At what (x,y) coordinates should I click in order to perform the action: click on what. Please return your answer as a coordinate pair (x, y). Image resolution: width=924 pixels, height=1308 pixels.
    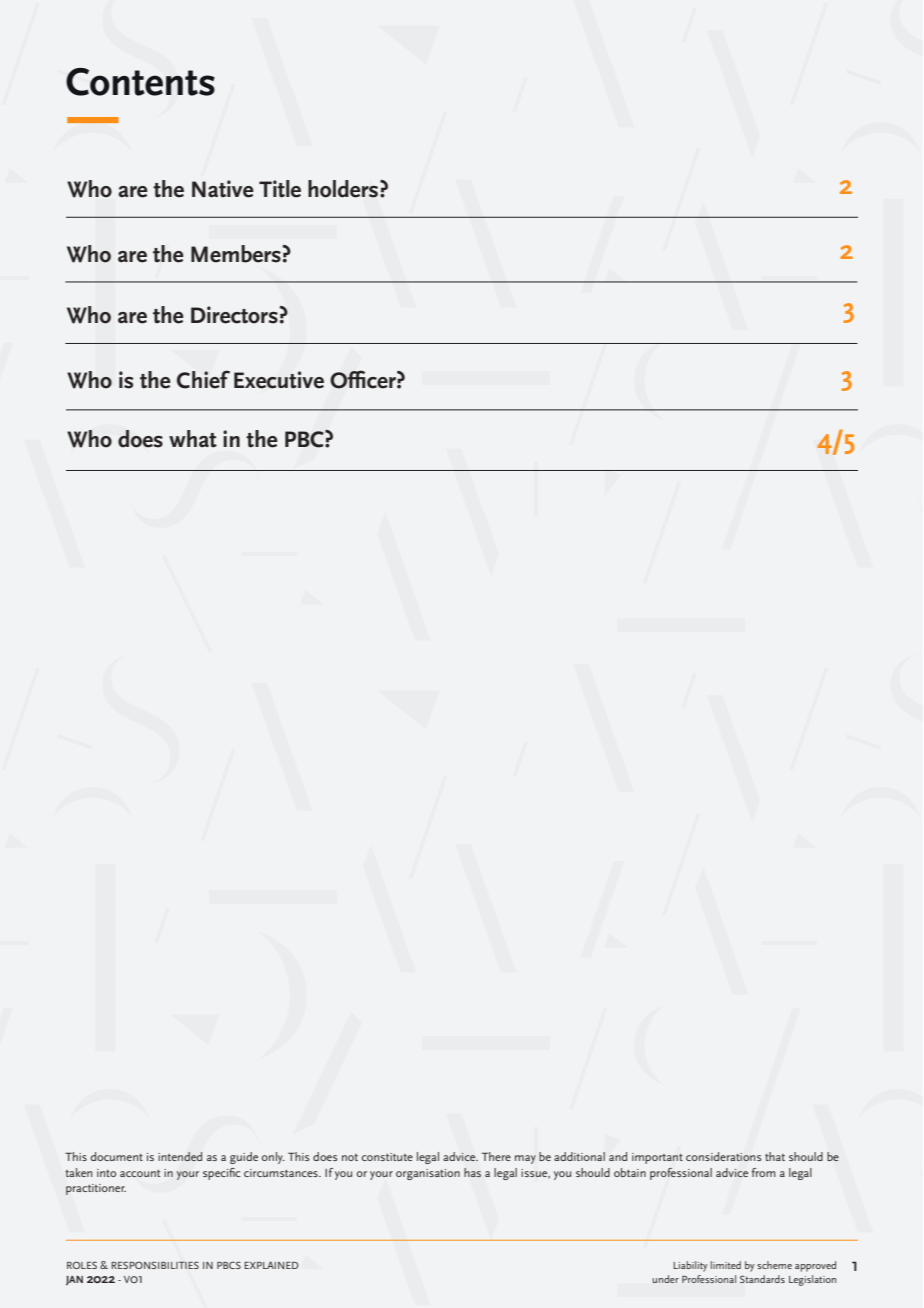
    Looking at the image, I should click on (193, 439).
